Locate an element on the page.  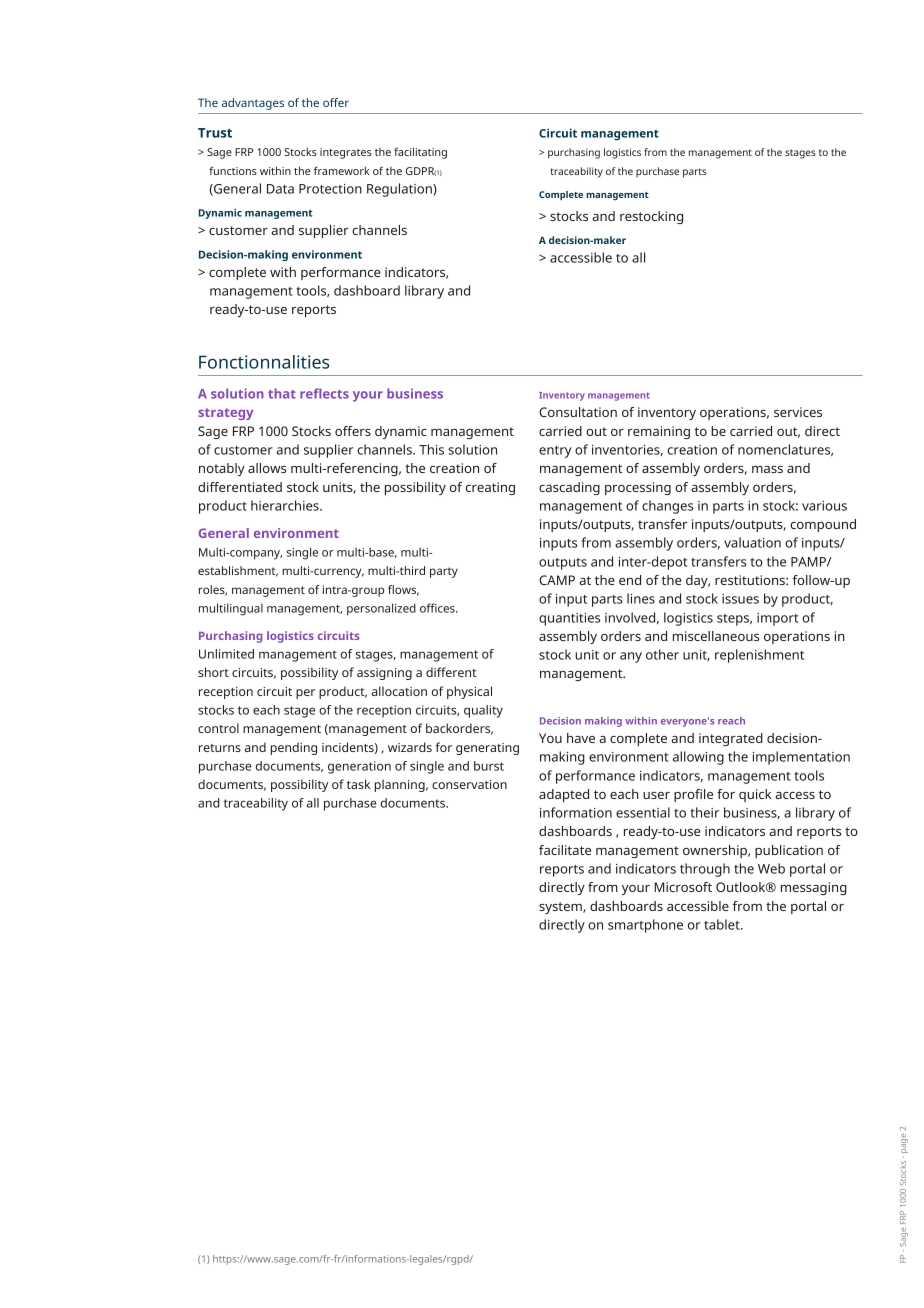
system is located at coordinates (561, 908).
